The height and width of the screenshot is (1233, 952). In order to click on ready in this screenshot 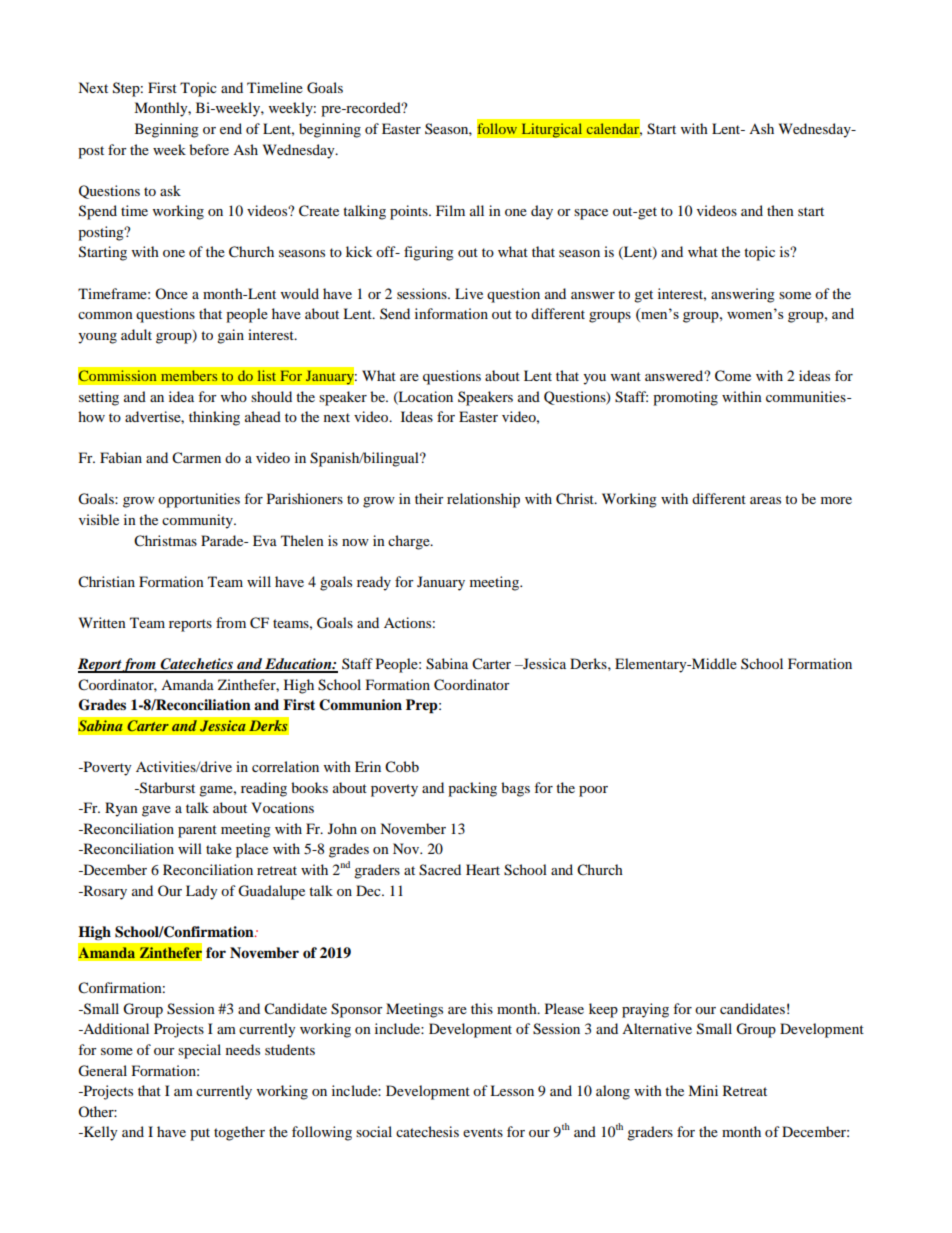, I will do `click(374, 583)`.
